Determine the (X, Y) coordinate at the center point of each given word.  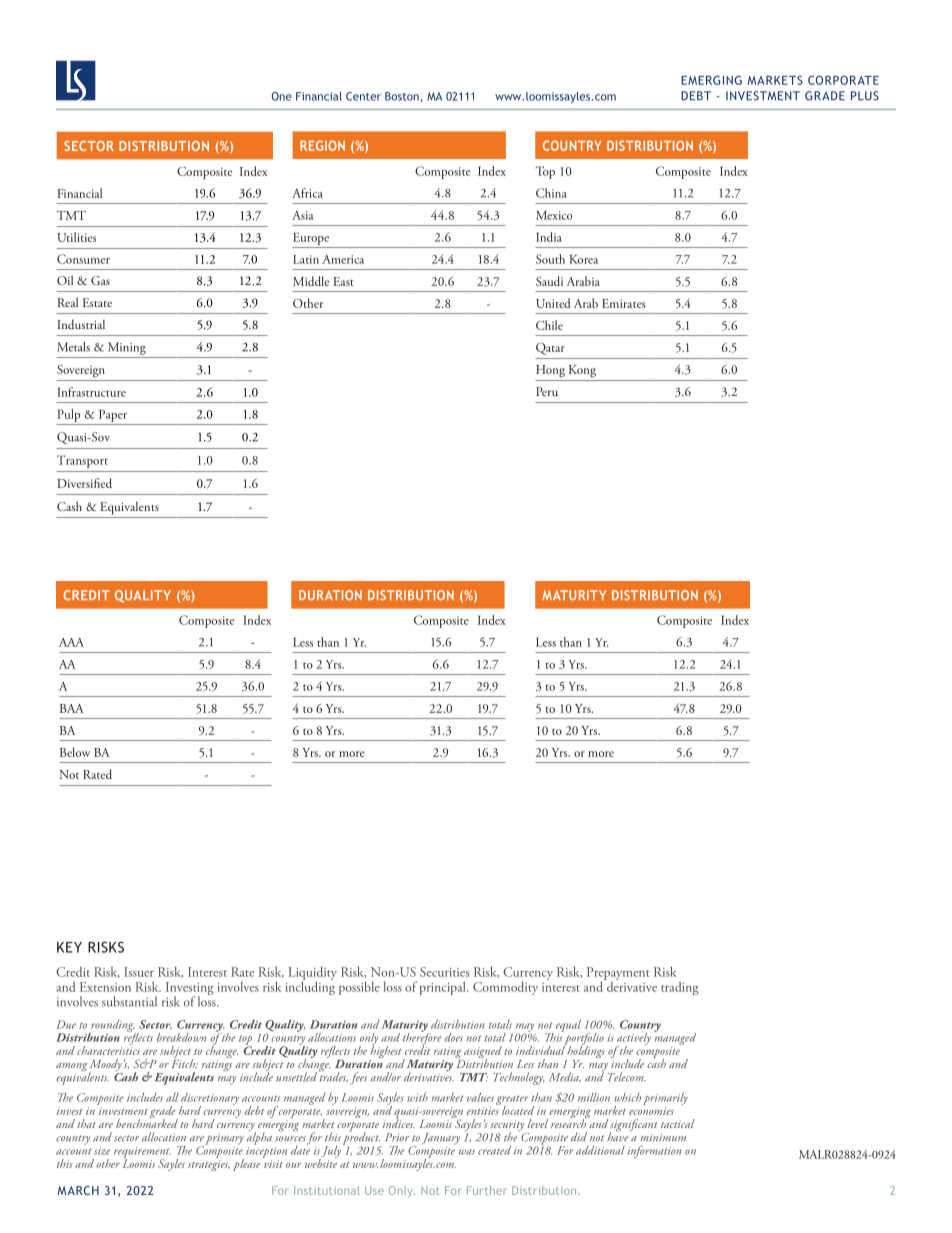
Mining (127, 348)
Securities (444, 972)
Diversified (84, 483)
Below (75, 752)
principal (444, 988)
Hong (550, 371)
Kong (582, 371)
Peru (547, 391)
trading (680, 988)
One (281, 96)
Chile (549, 325)
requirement (142, 1153)
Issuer (139, 972)
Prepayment (618, 975)
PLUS (865, 96)
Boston (402, 96)
